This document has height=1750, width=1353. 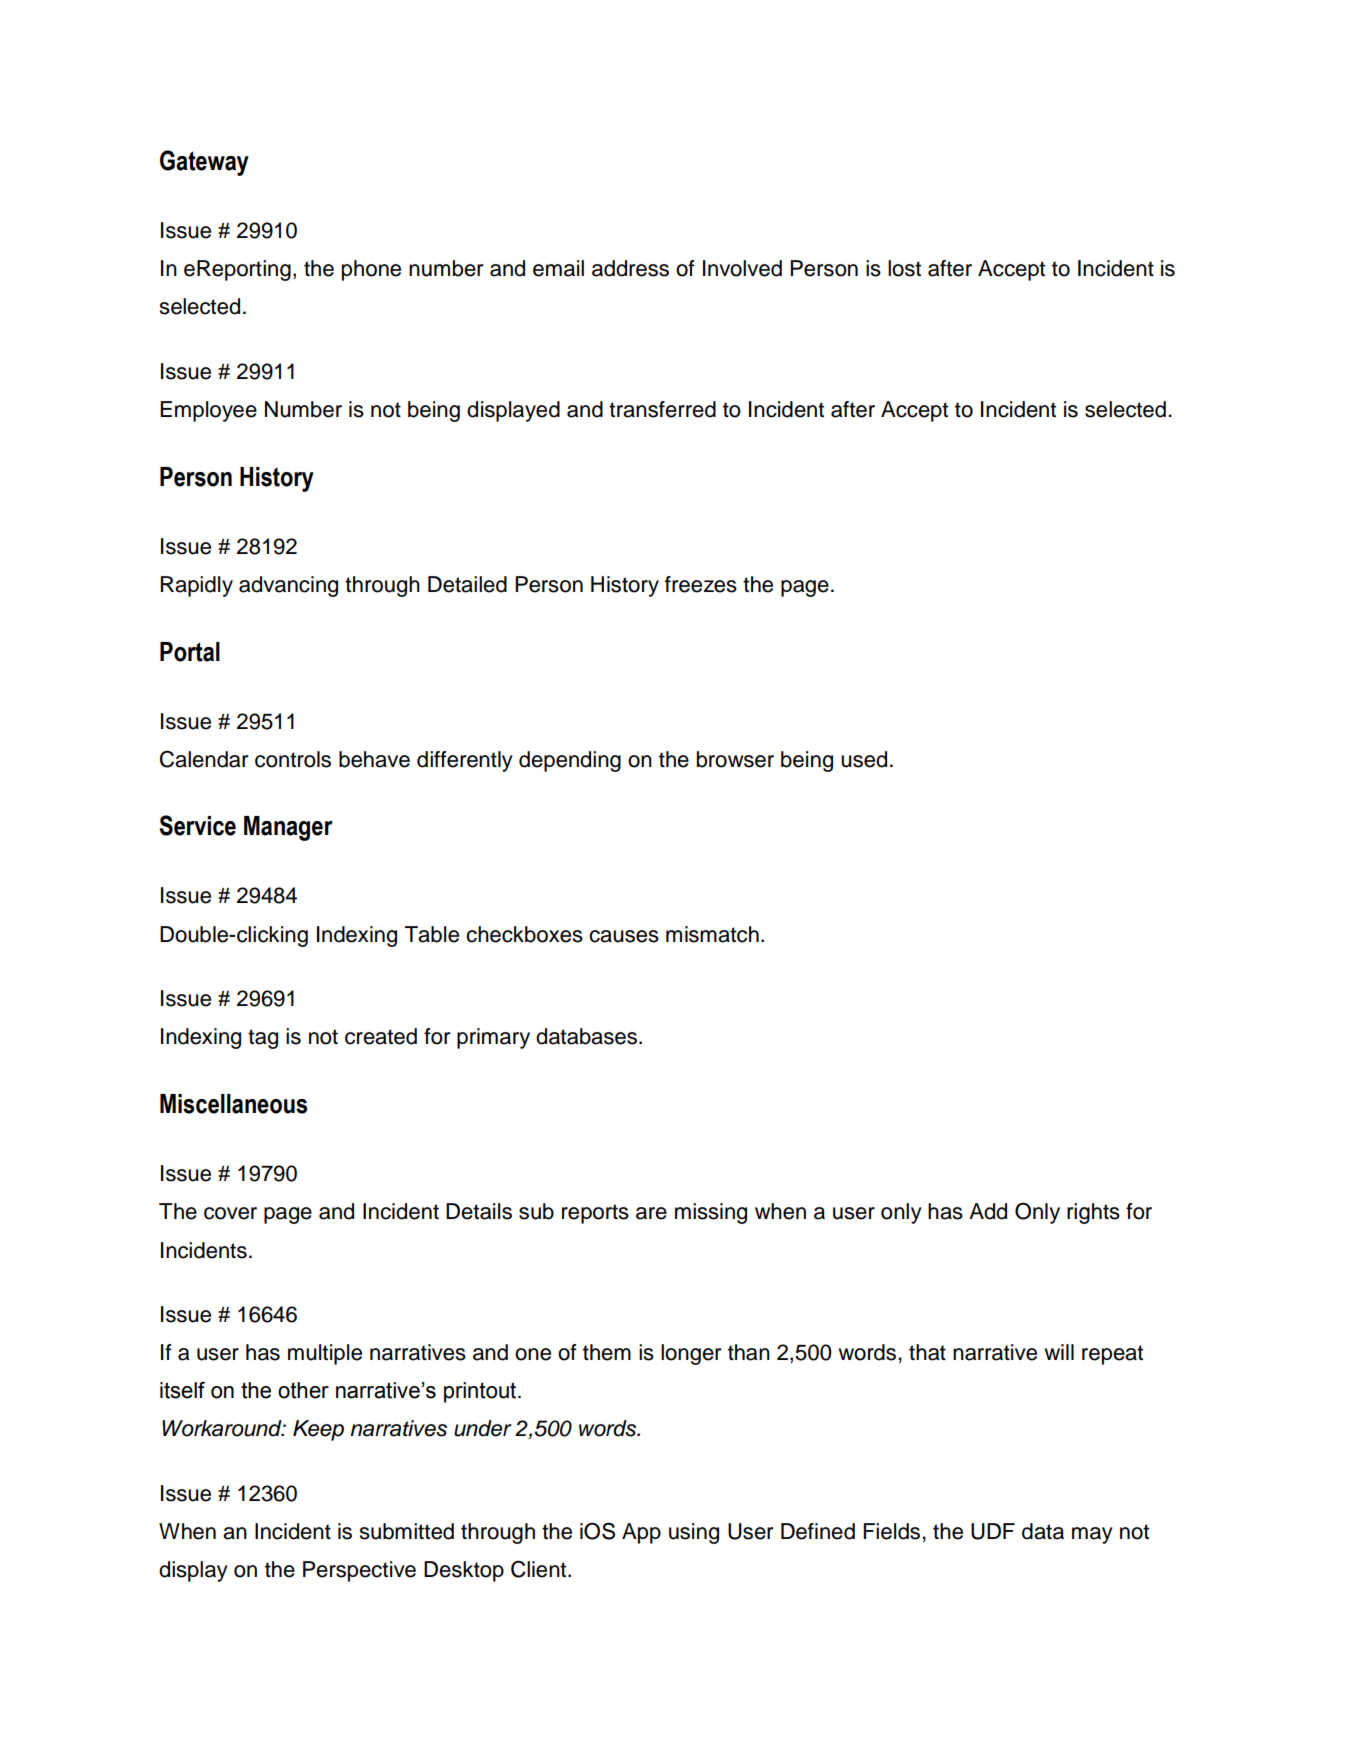 What do you see at coordinates (288, 828) in the document?
I see `Manager` at bounding box center [288, 828].
